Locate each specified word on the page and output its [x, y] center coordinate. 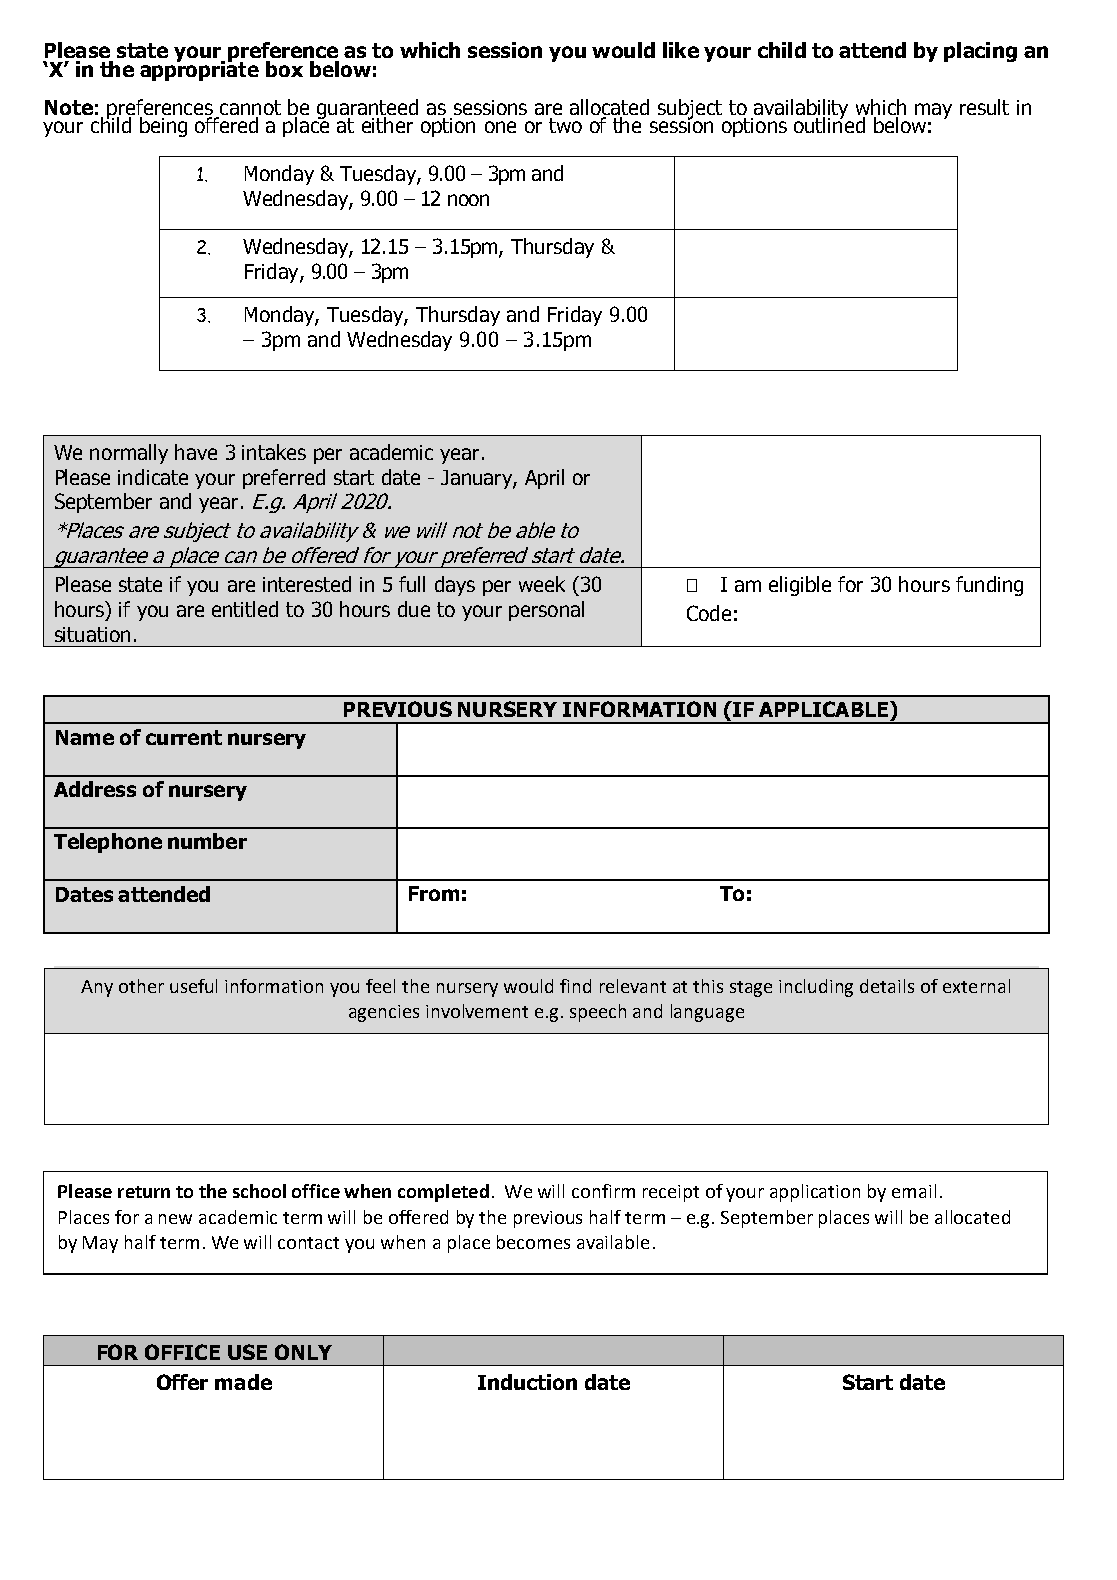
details [887, 986]
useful [193, 986]
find [575, 986]
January [477, 479]
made [243, 1382]
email [914, 1191]
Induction [527, 1382]
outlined [829, 124]
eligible [800, 586]
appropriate [199, 70]
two [565, 125]
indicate [153, 477]
